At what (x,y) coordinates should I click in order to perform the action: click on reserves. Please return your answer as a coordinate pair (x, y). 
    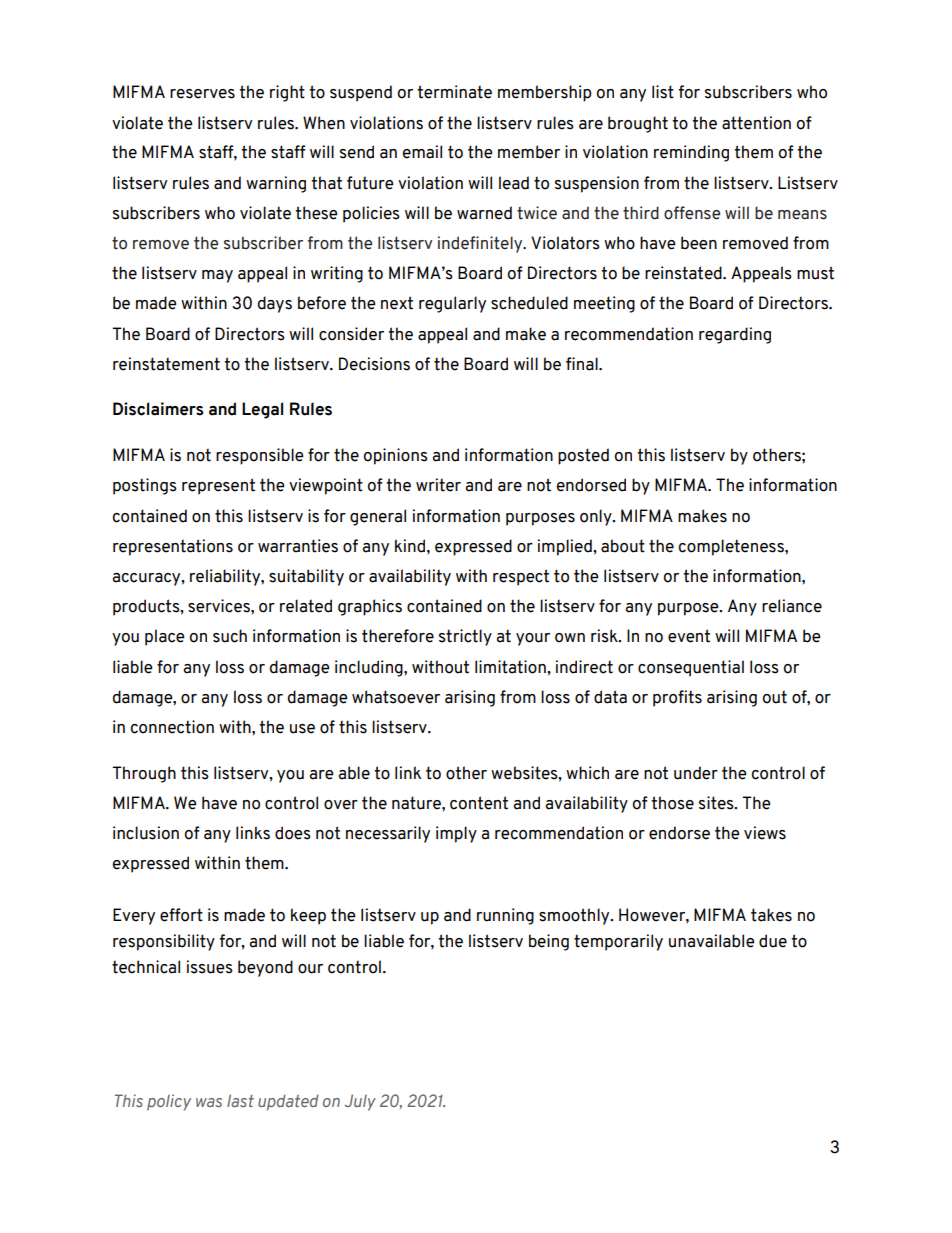
    Looking at the image, I should click on (202, 94).
